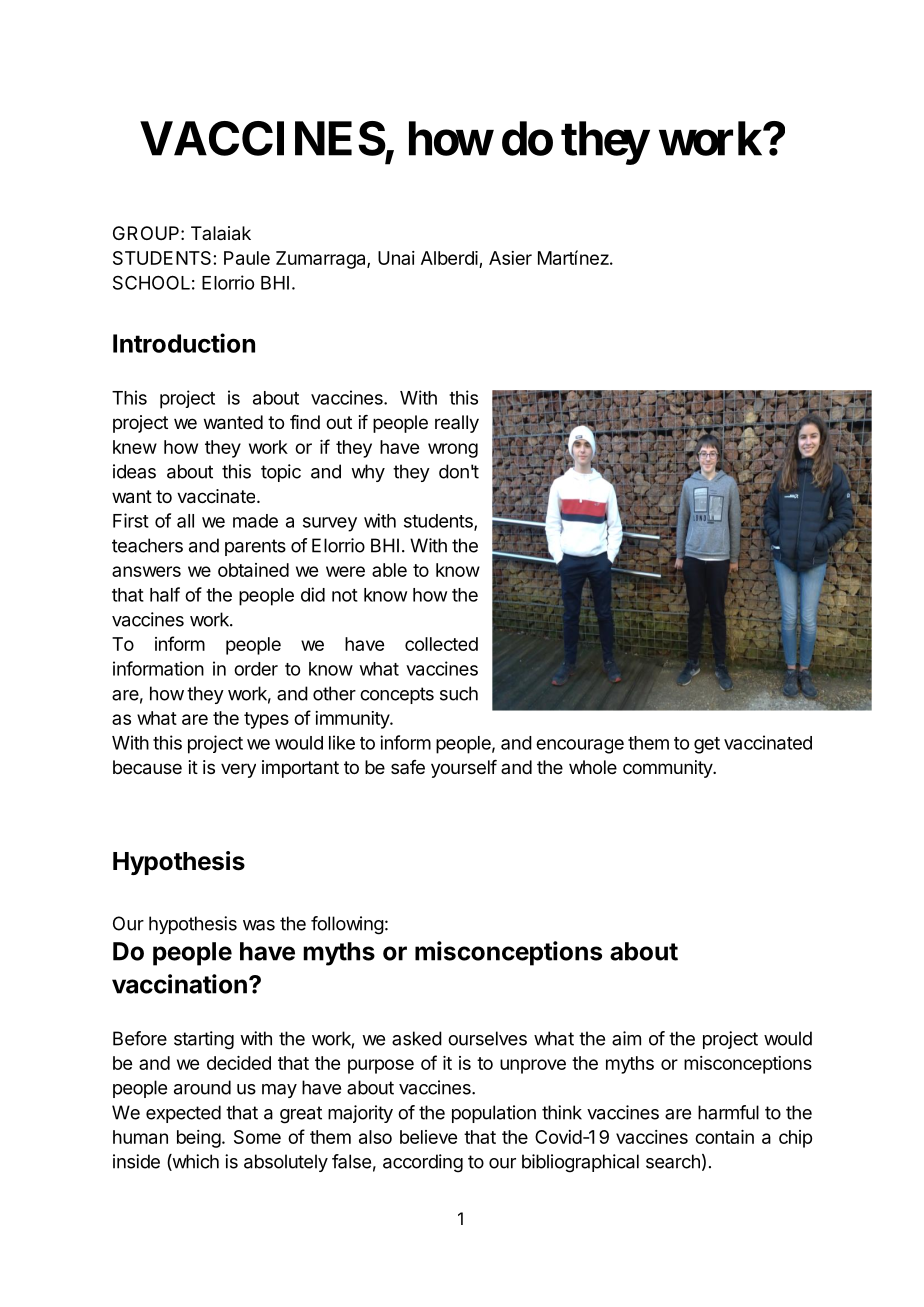  What do you see at coordinates (707, 745) in the image?
I see `get` at bounding box center [707, 745].
